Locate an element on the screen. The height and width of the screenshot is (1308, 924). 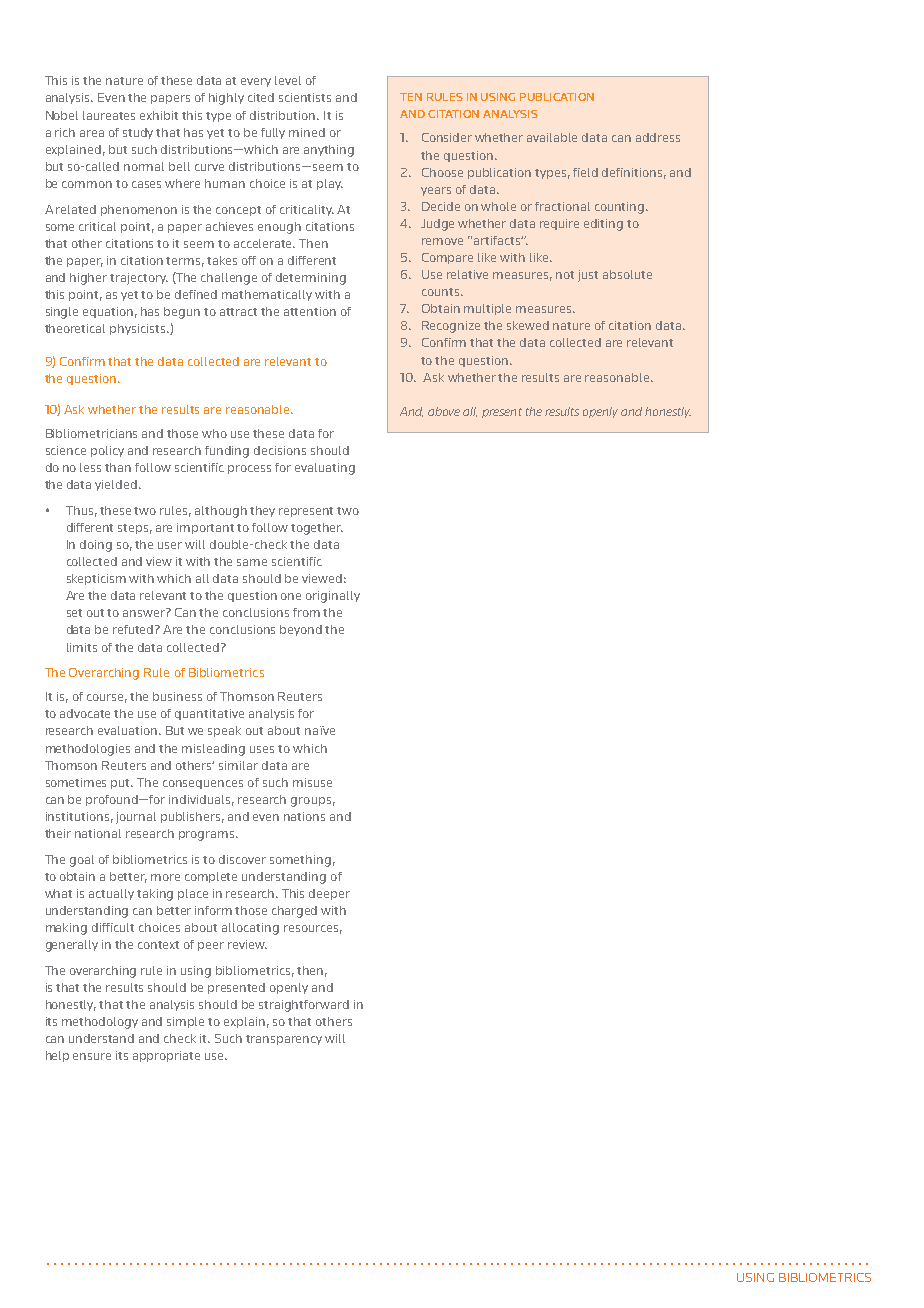
scientists is located at coordinates (305, 97).
